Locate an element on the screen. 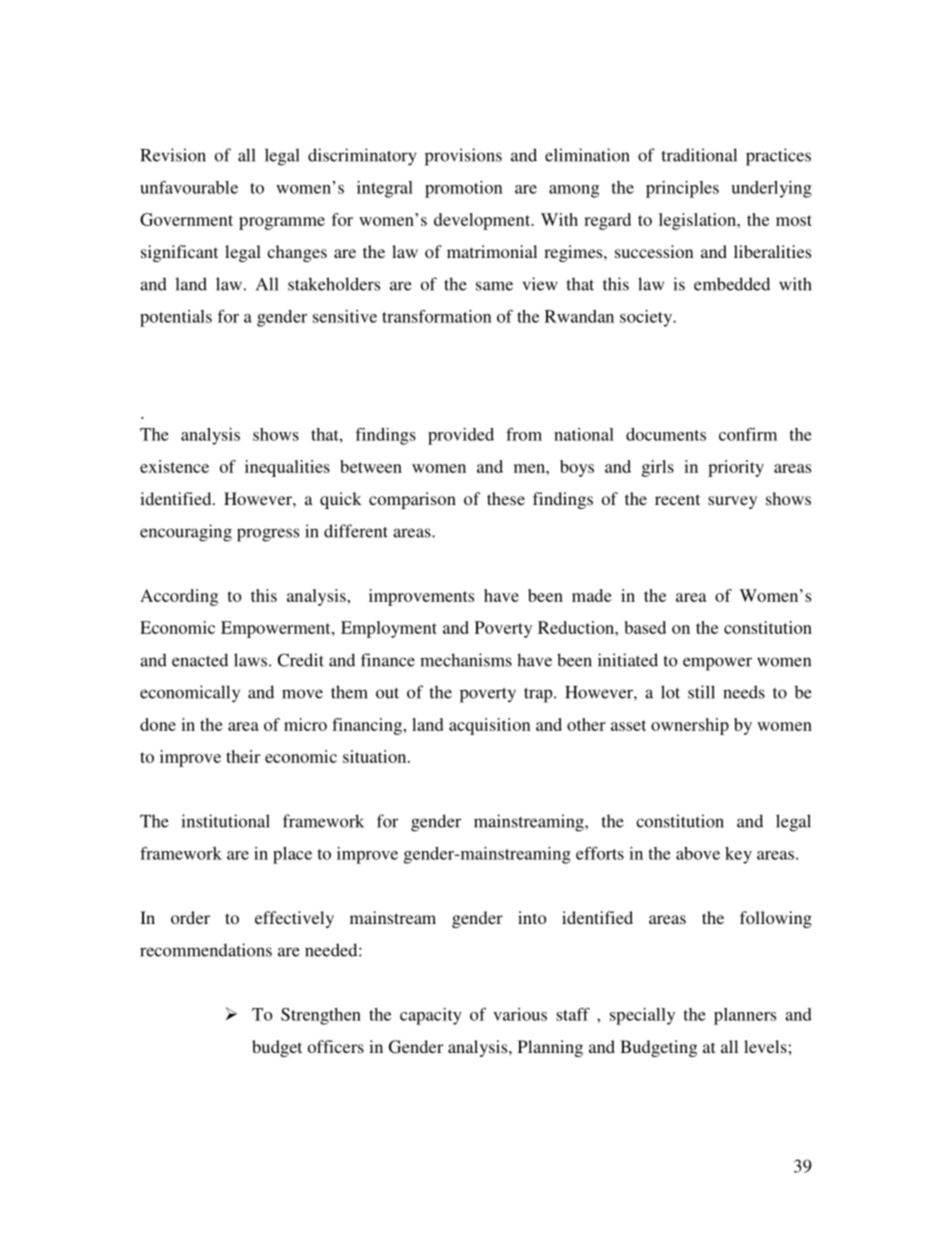 Image resolution: width=952 pixels, height=1233 pixels. various is located at coordinates (520, 1014).
